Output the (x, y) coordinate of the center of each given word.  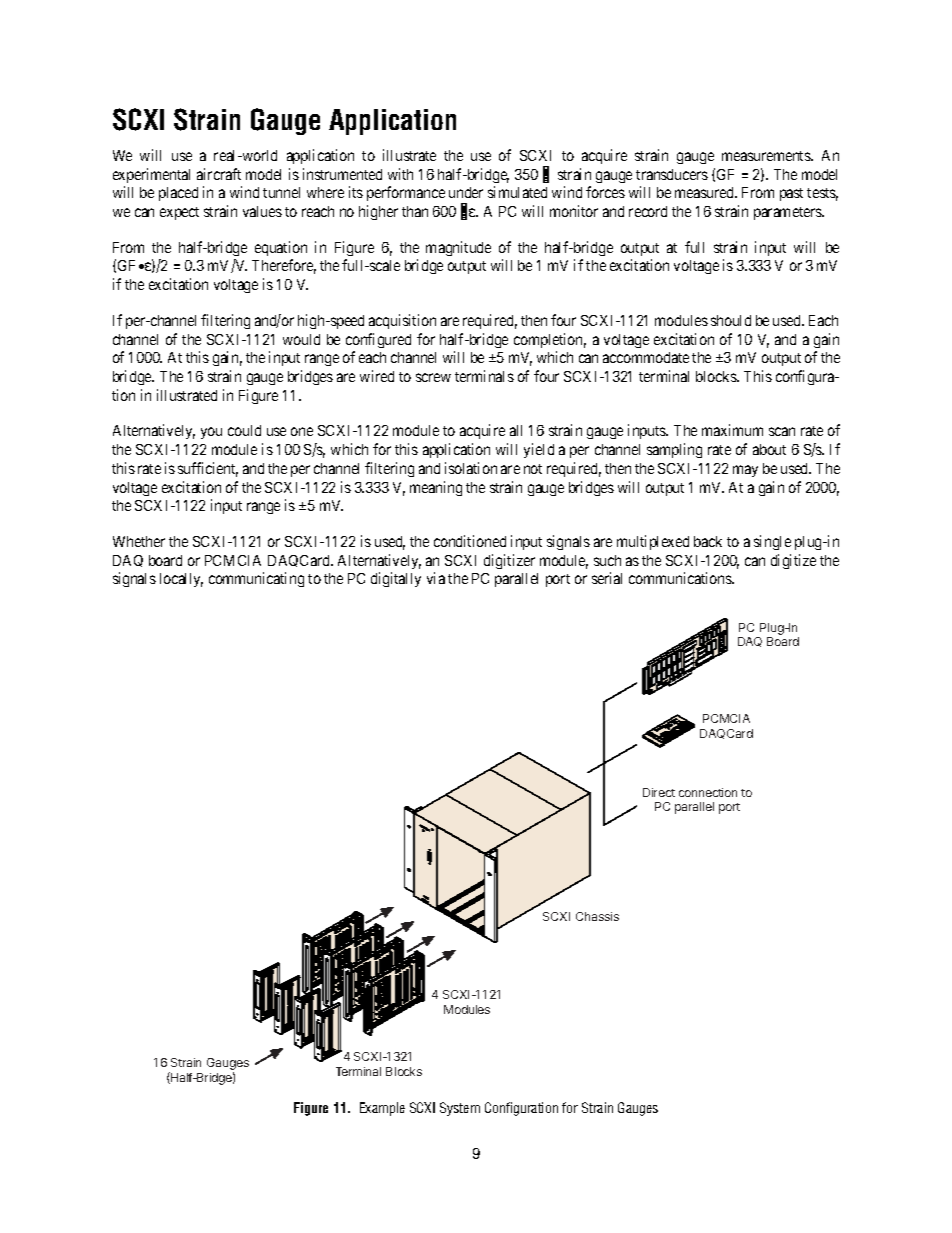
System (460, 1109)
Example (382, 1109)
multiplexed (653, 542)
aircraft (219, 174)
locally (181, 580)
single (772, 542)
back (708, 541)
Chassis (597, 916)
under (466, 192)
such (607, 560)
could (244, 430)
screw (433, 377)
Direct (659, 792)
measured (705, 192)
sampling (674, 450)
